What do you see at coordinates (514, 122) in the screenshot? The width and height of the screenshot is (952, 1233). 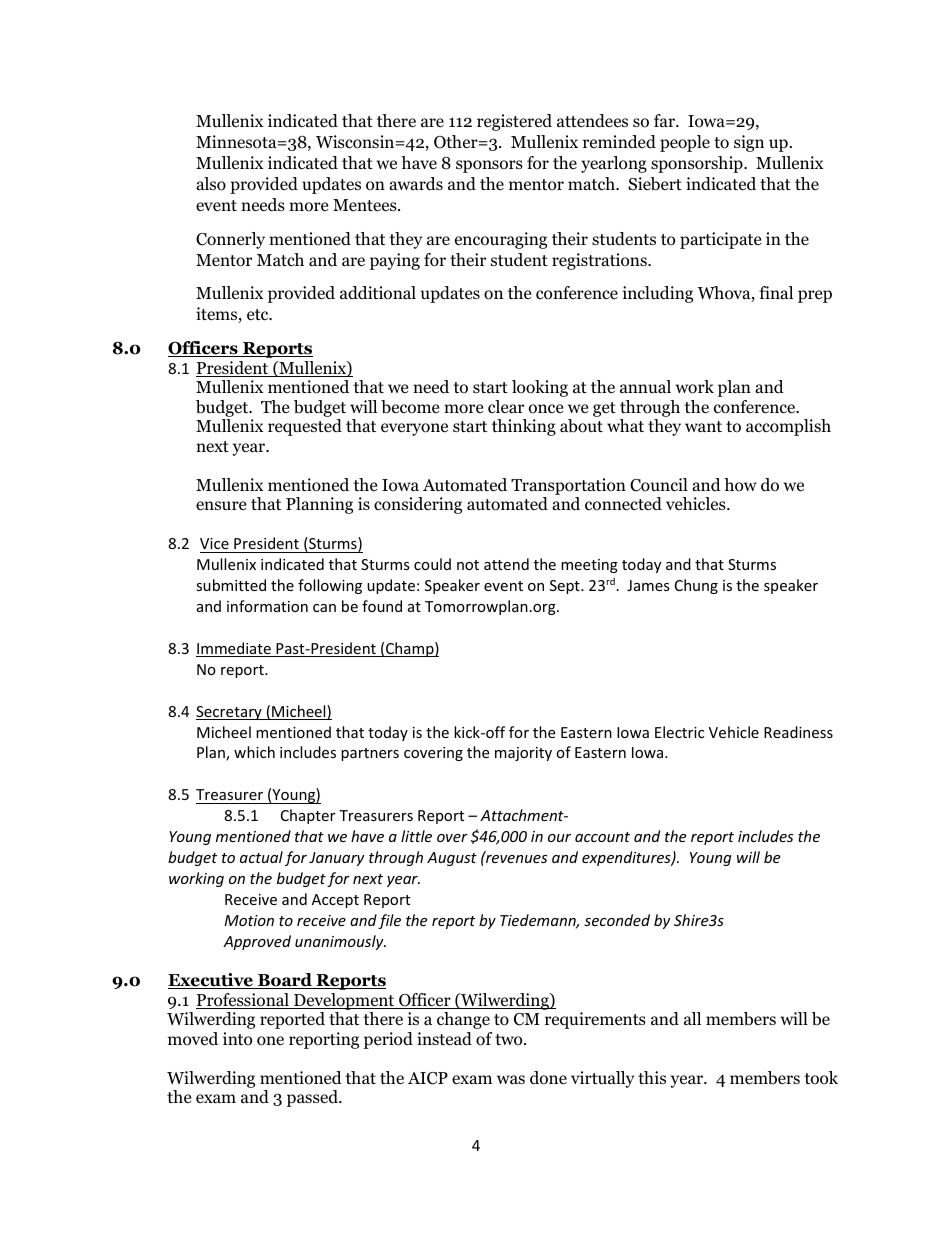 I see `registered` at bounding box center [514, 122].
